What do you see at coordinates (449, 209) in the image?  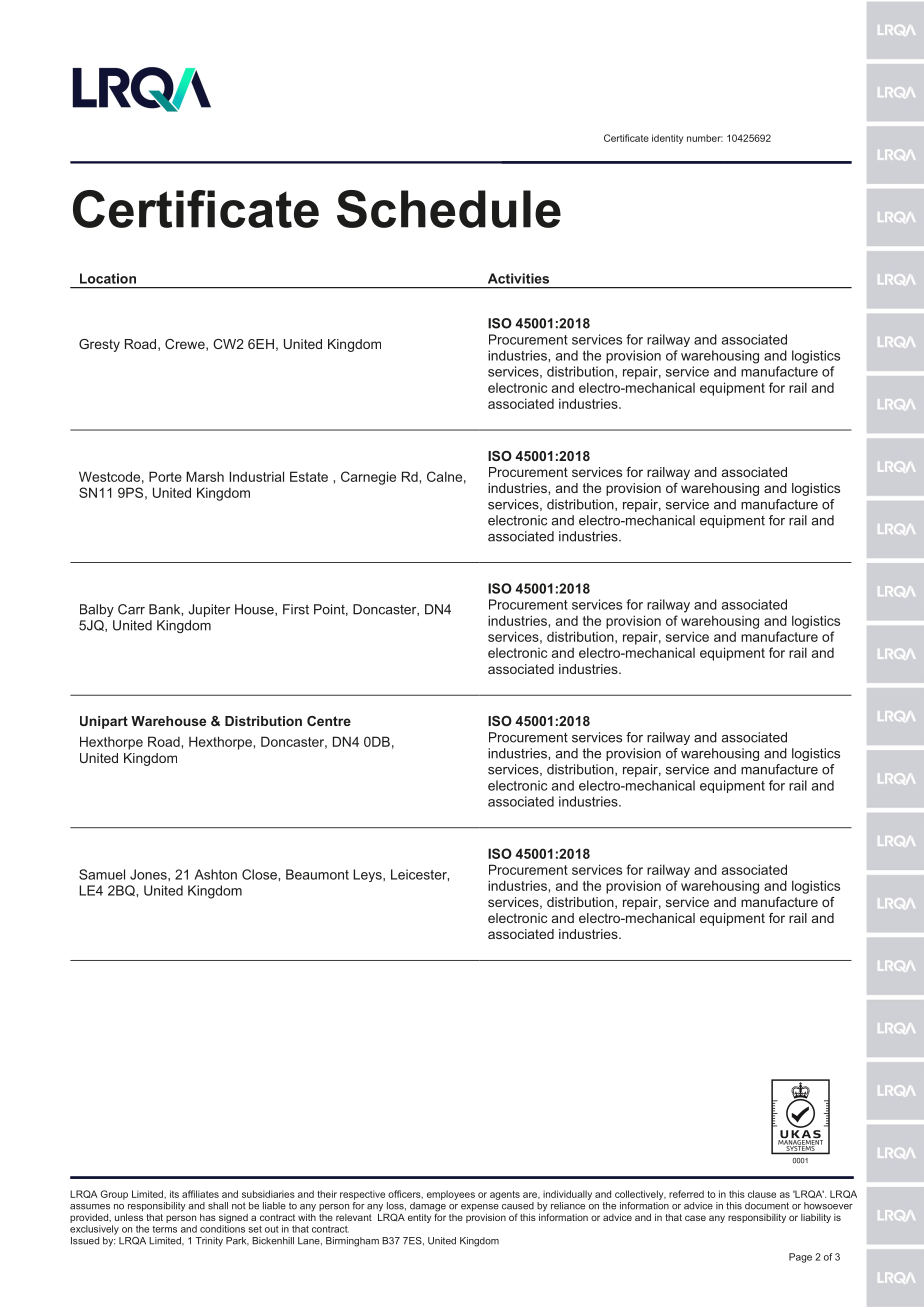 I see `Schedule` at bounding box center [449, 209].
